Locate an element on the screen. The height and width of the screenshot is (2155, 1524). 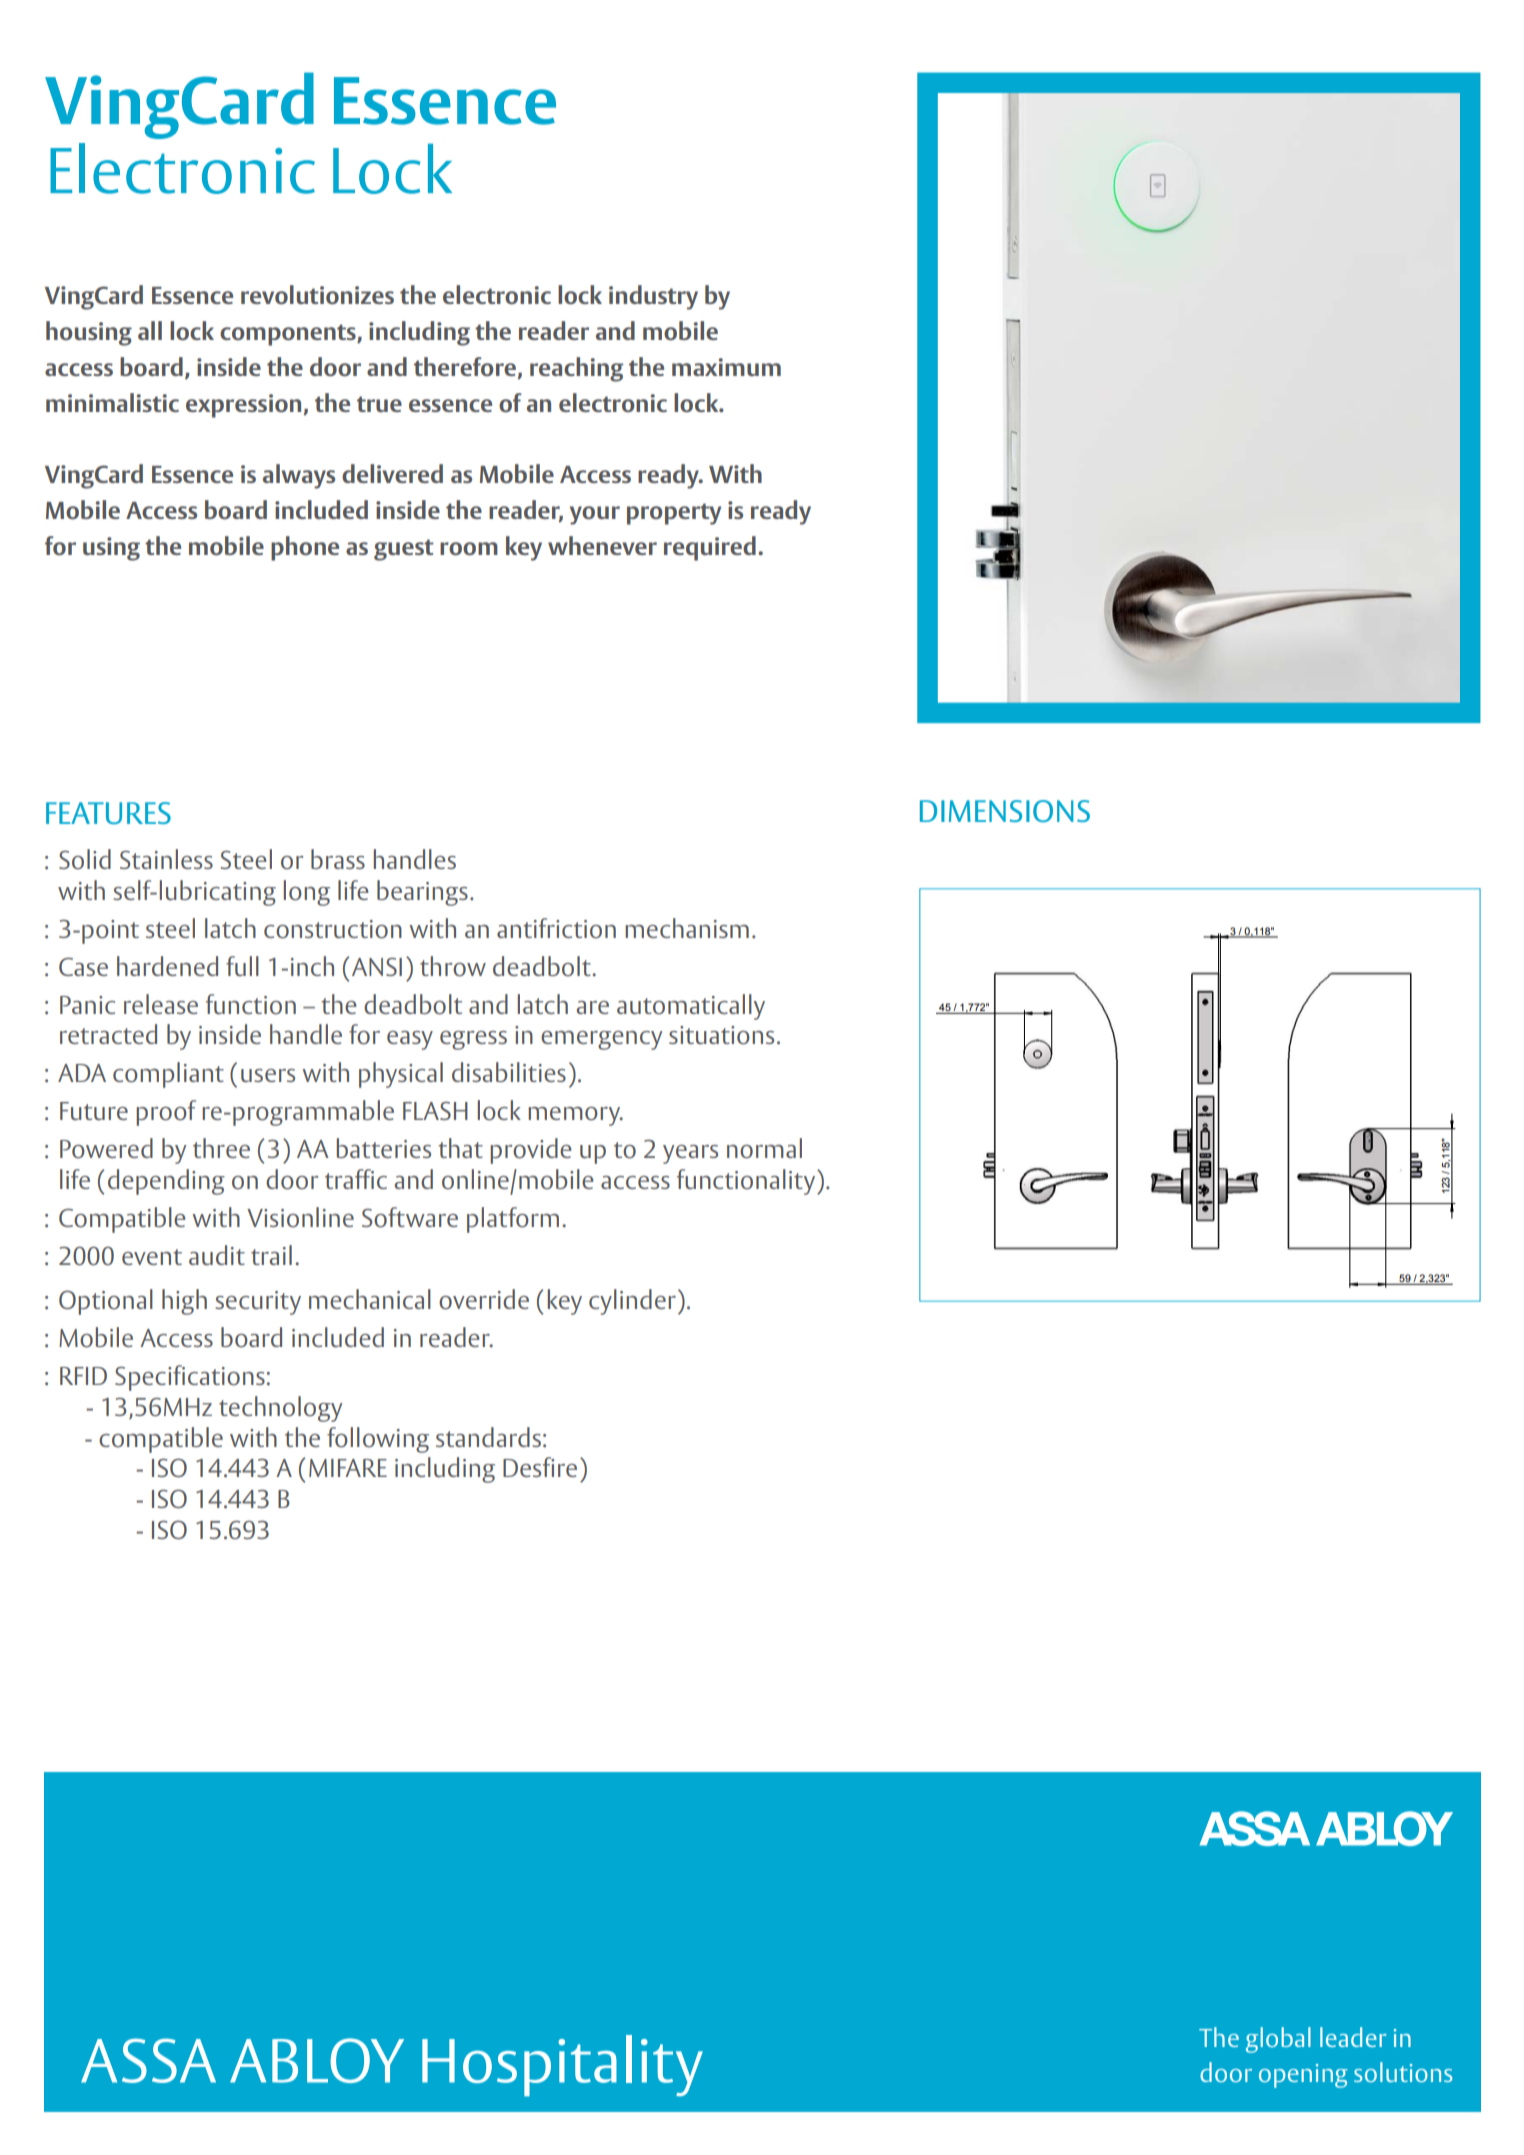
situations is located at coordinates (721, 1035).
